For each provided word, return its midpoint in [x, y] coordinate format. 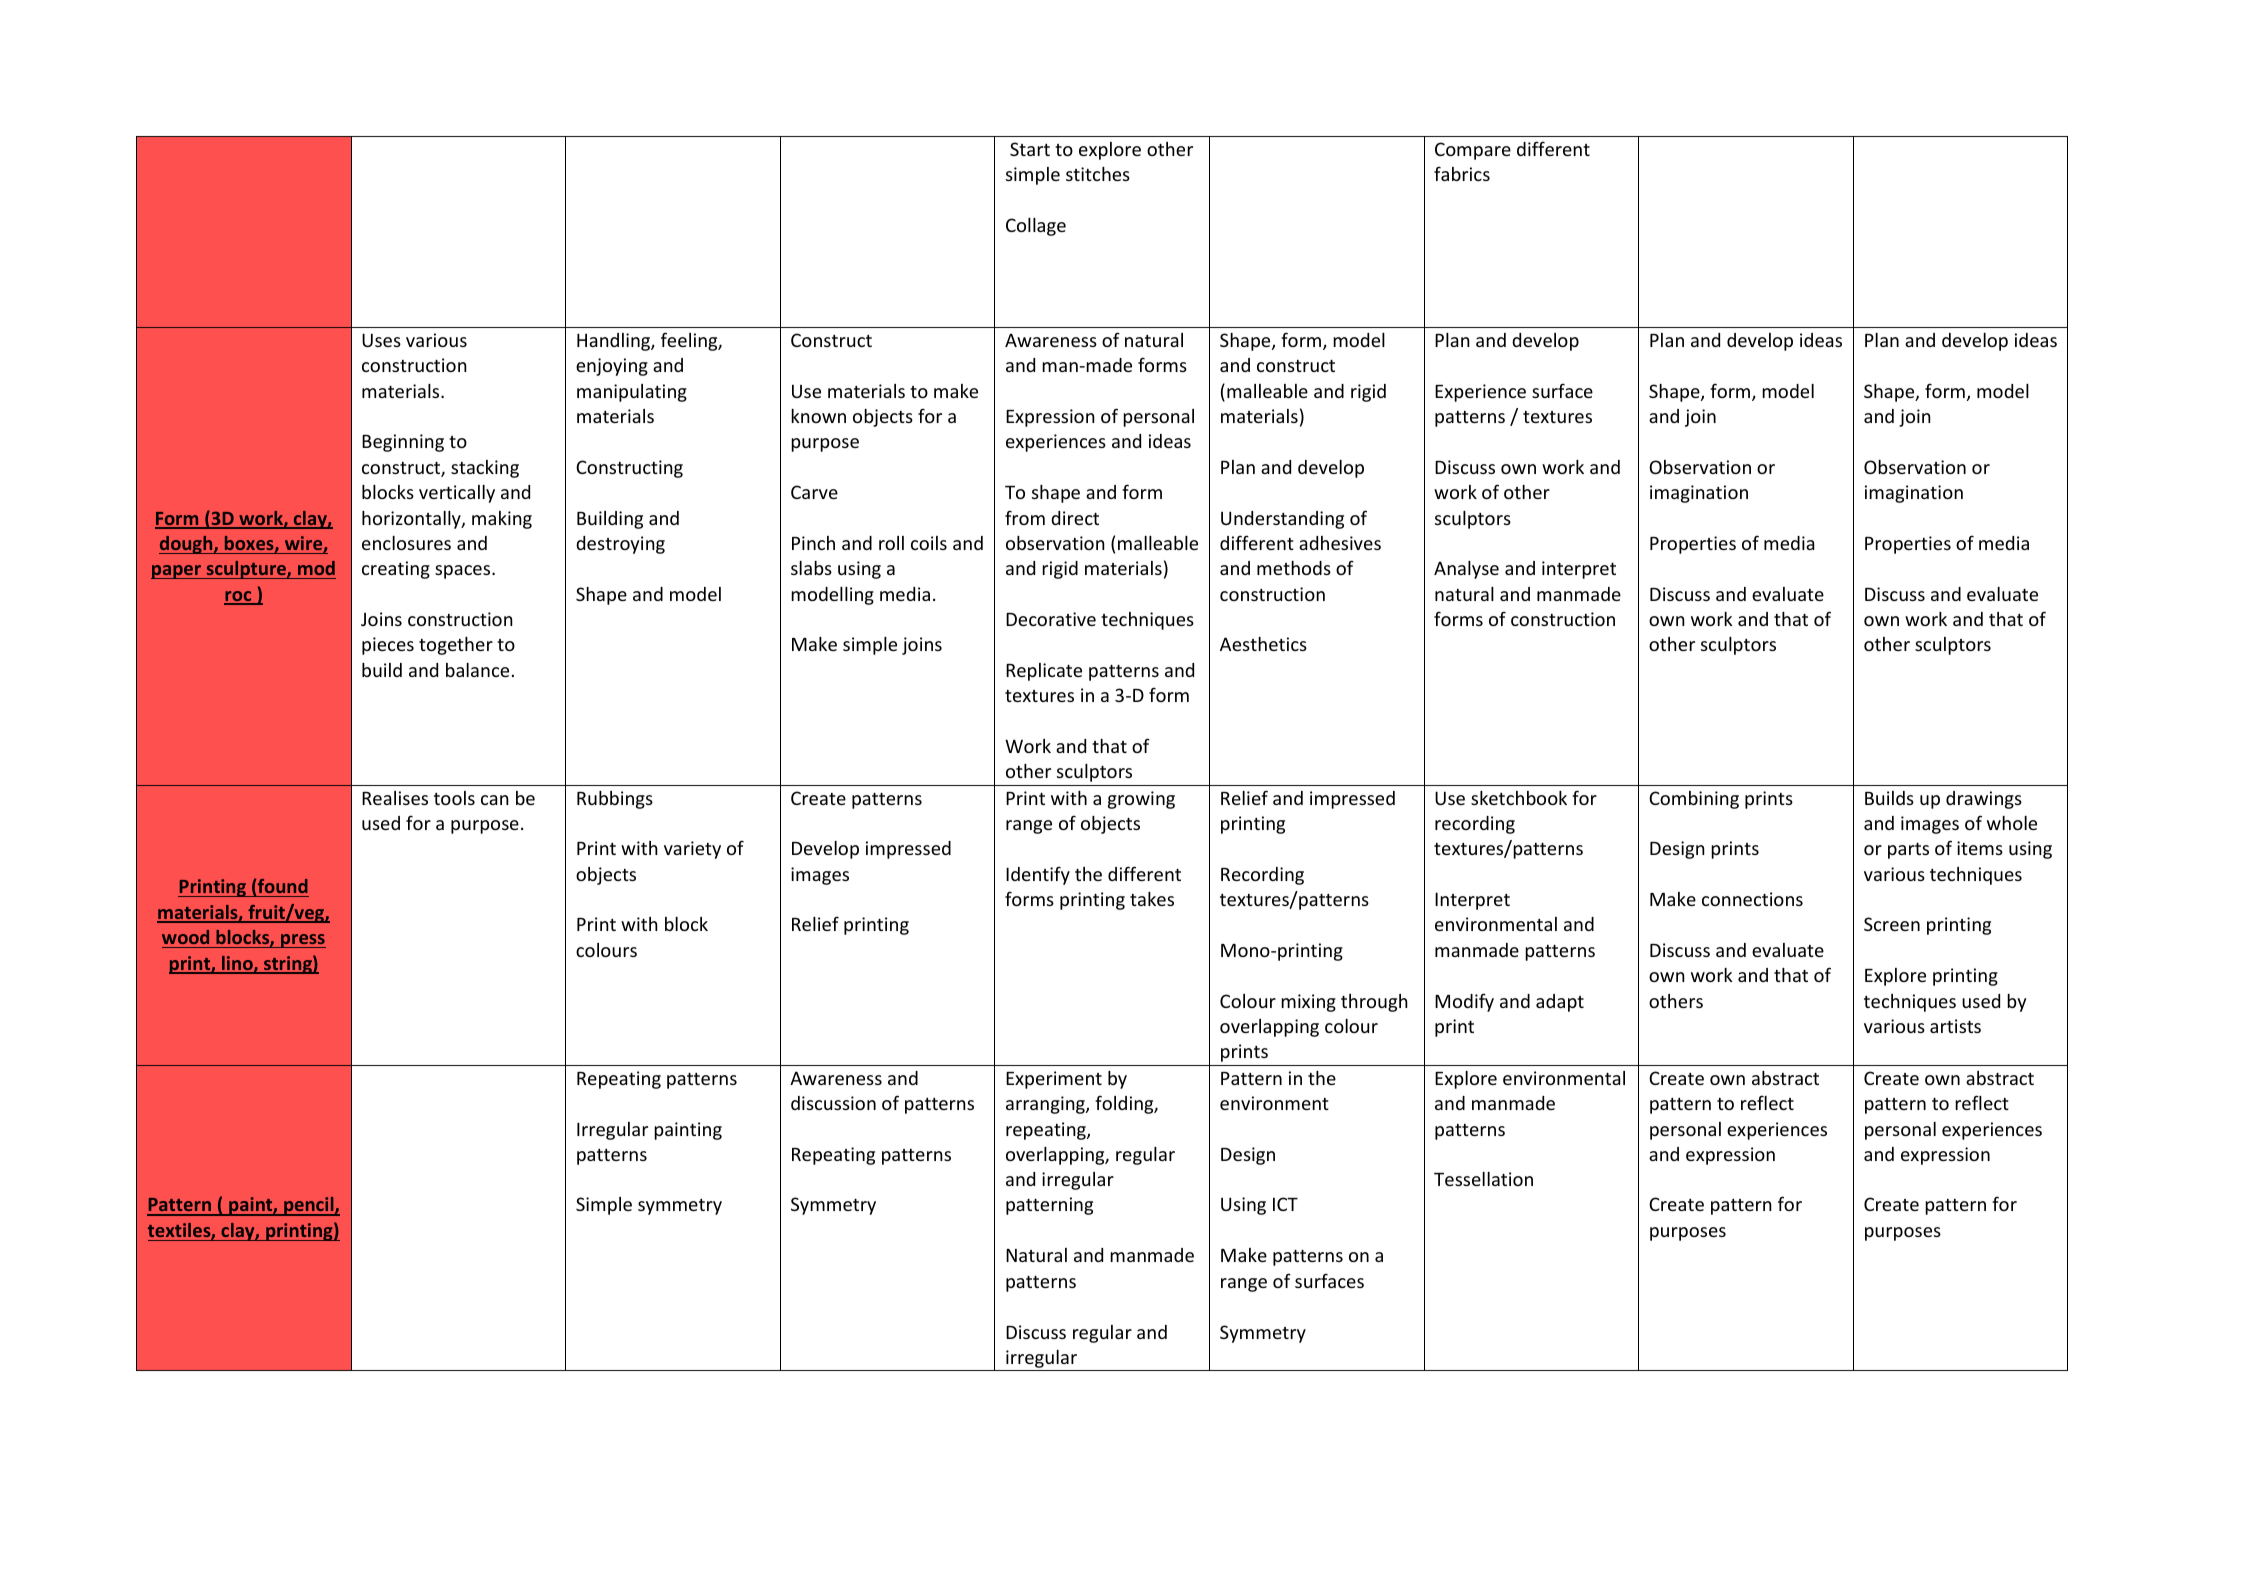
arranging [1046, 1105]
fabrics [1462, 173]
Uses [381, 340]
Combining [1694, 800]
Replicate [1044, 672]
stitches [1098, 174]
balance [477, 670]
